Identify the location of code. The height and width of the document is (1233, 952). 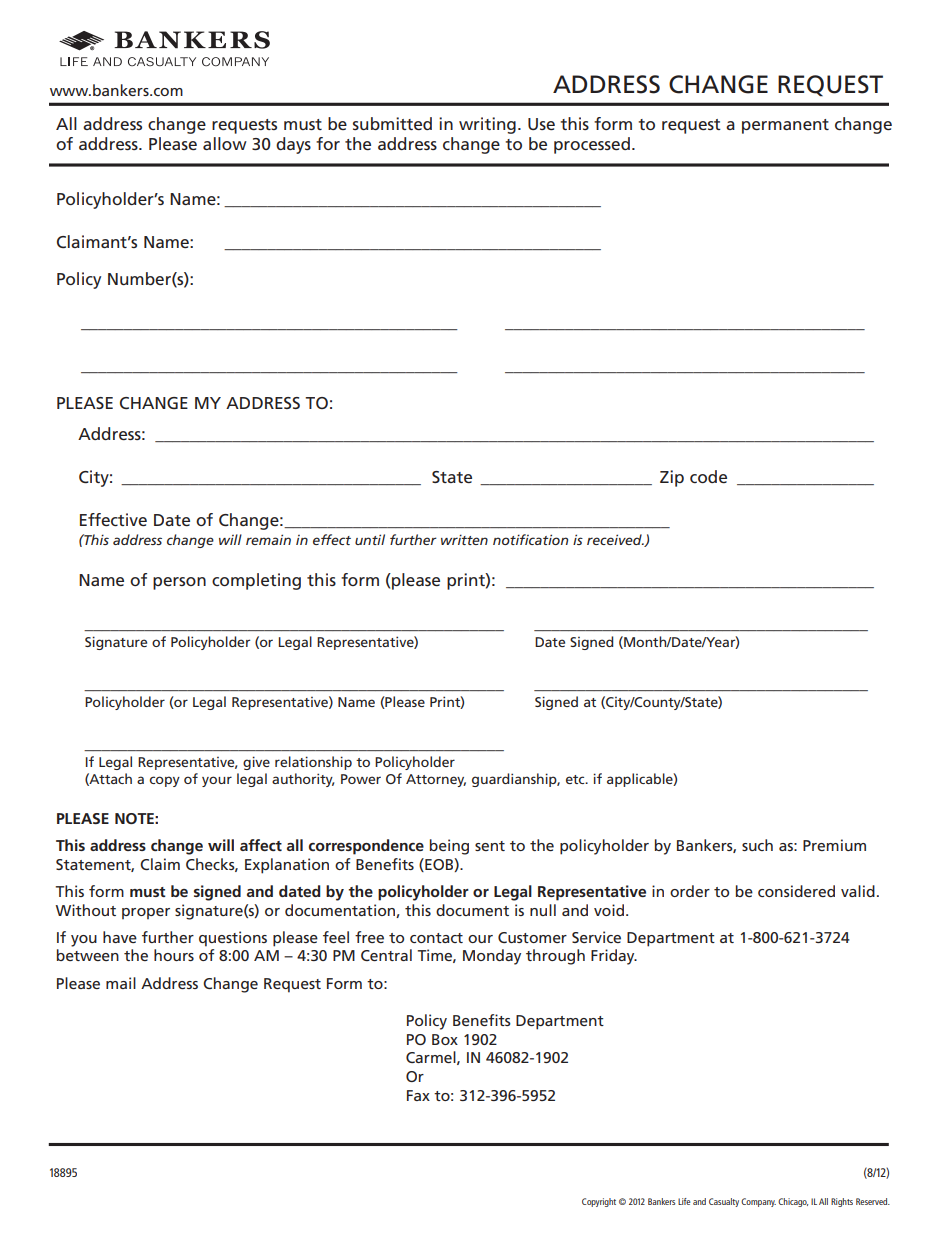
(708, 476).
